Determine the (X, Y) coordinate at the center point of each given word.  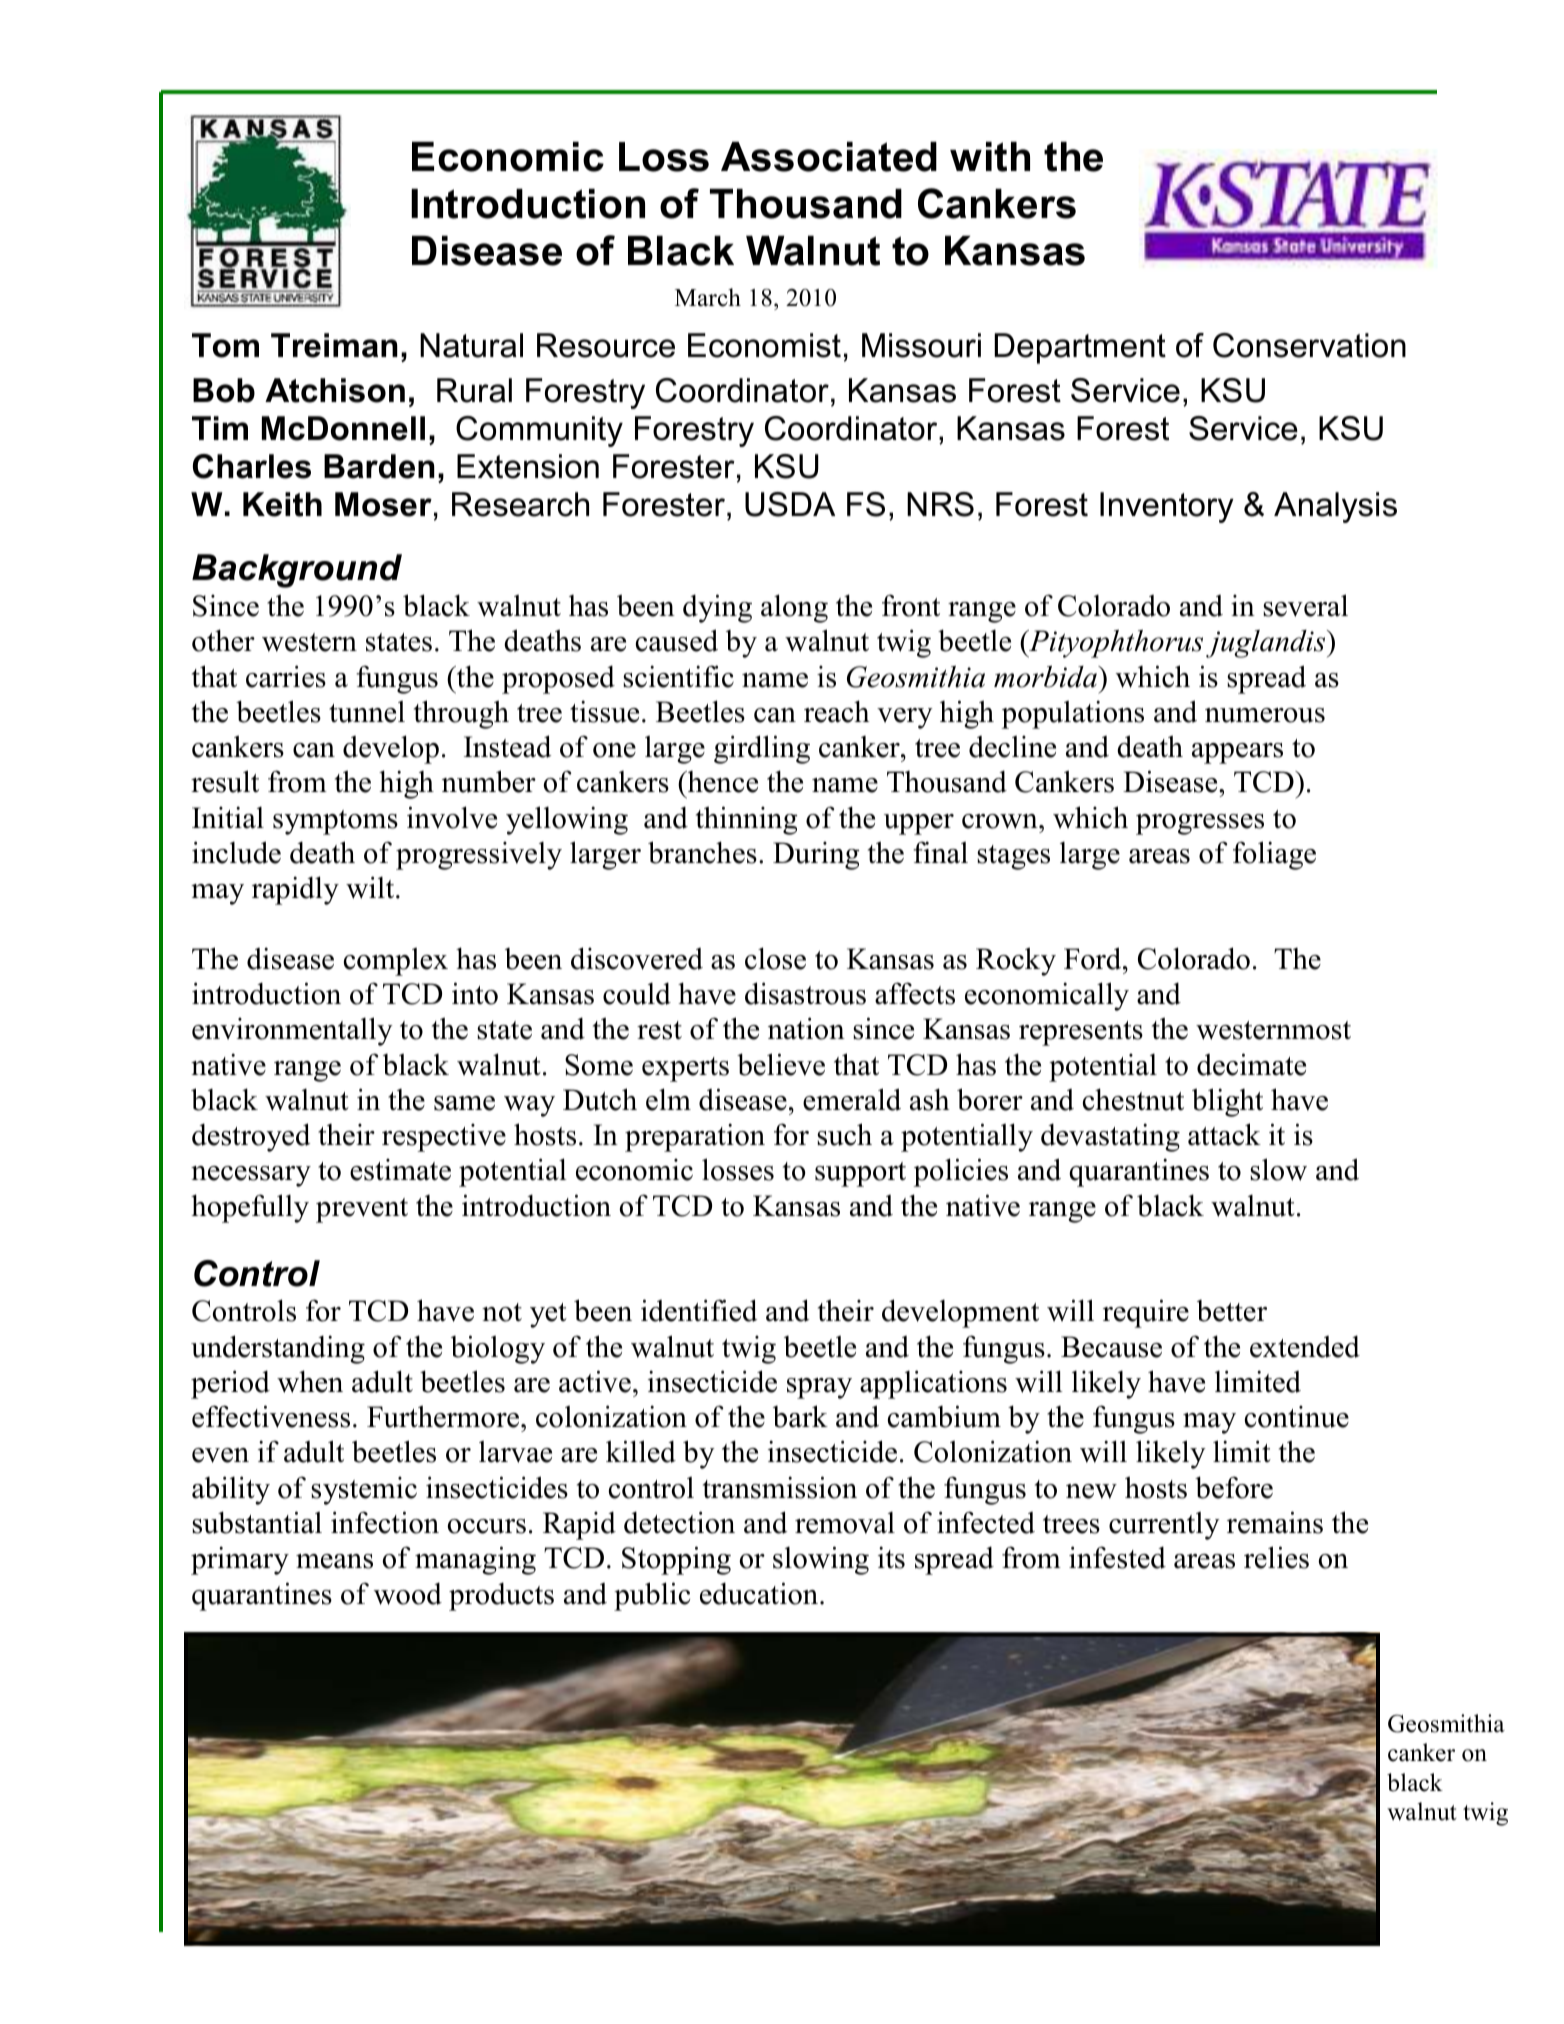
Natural (471, 345)
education (760, 1593)
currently (1164, 1525)
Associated (829, 157)
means (334, 1561)
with (990, 157)
